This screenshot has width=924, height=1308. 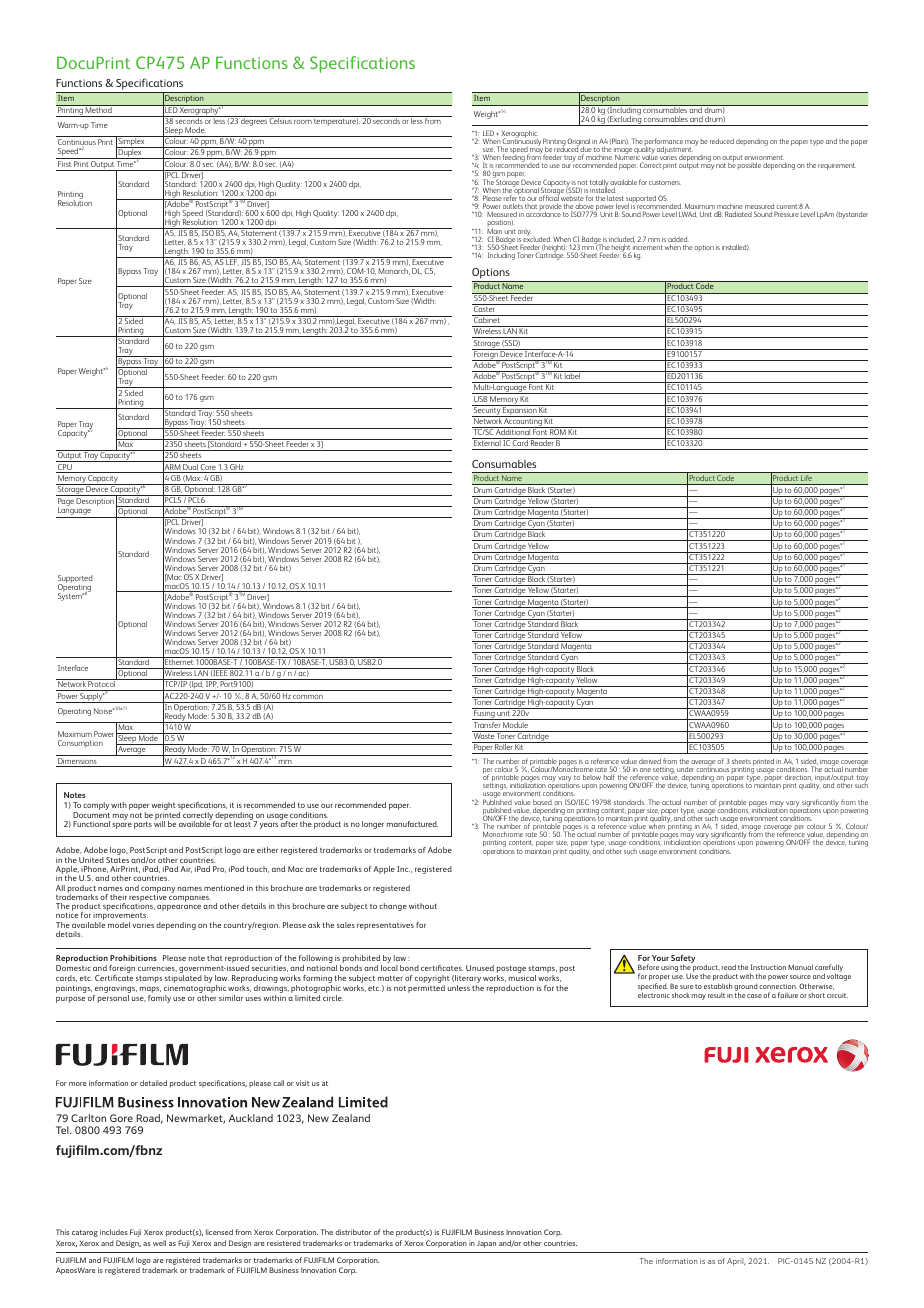 What do you see at coordinates (650, 761) in the screenshot?
I see `derived` at bounding box center [650, 761].
